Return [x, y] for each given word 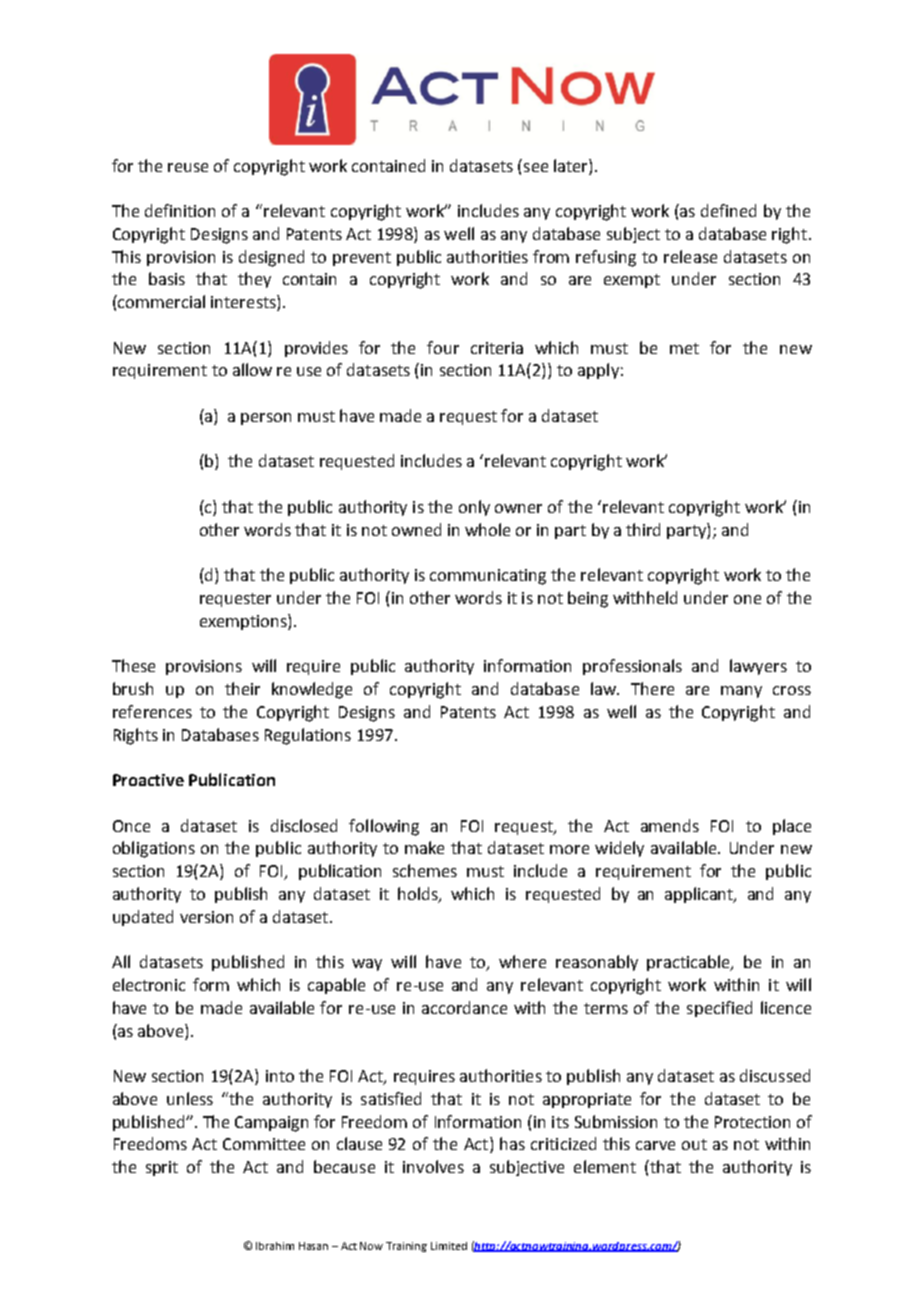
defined [728, 210]
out [694, 1144]
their [242, 688]
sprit [162, 1168]
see [536, 167]
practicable [689, 963]
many [741, 692]
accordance [464, 1007]
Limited [449, 1246]
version [206, 917]
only [474, 508]
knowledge [312, 690]
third [643, 529]
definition [180, 210]
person [266, 419]
